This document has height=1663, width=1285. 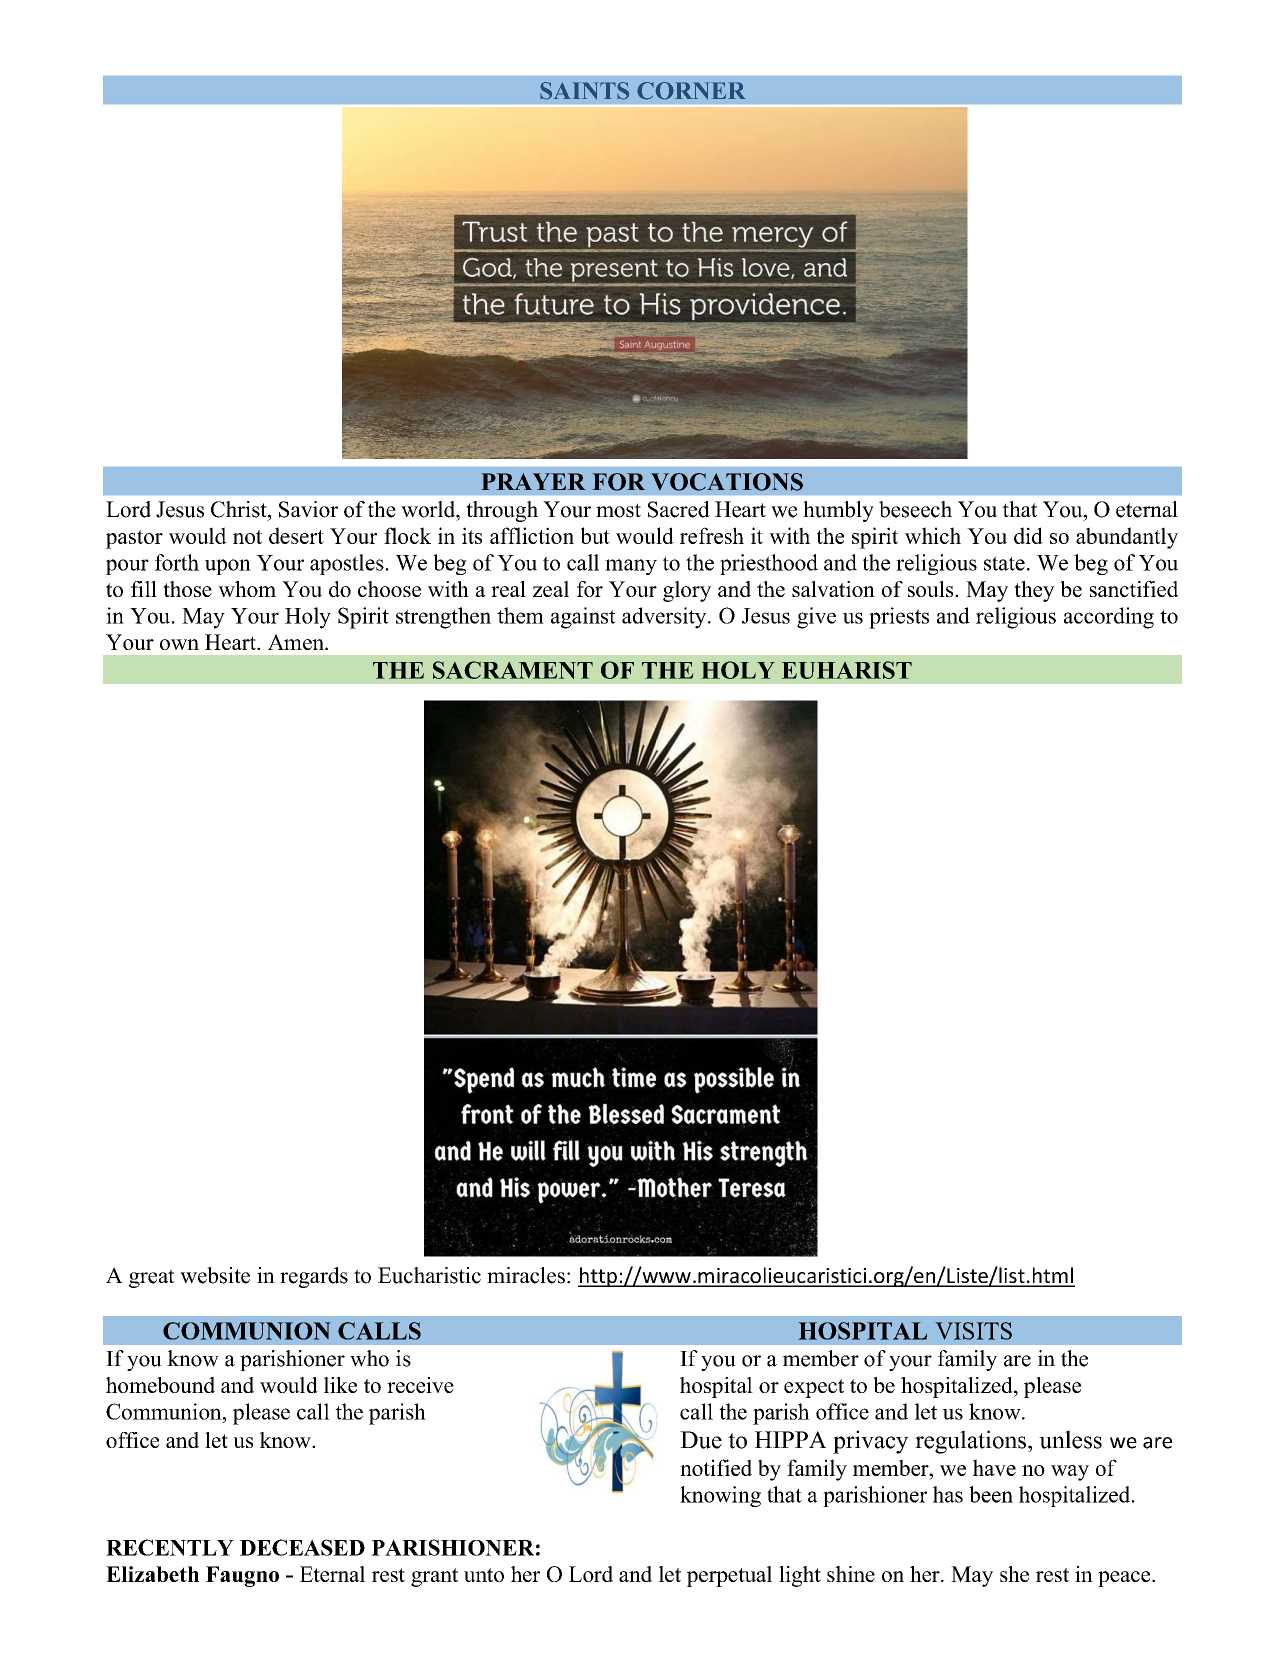 What do you see at coordinates (1034, 591) in the document?
I see `they` at bounding box center [1034, 591].
